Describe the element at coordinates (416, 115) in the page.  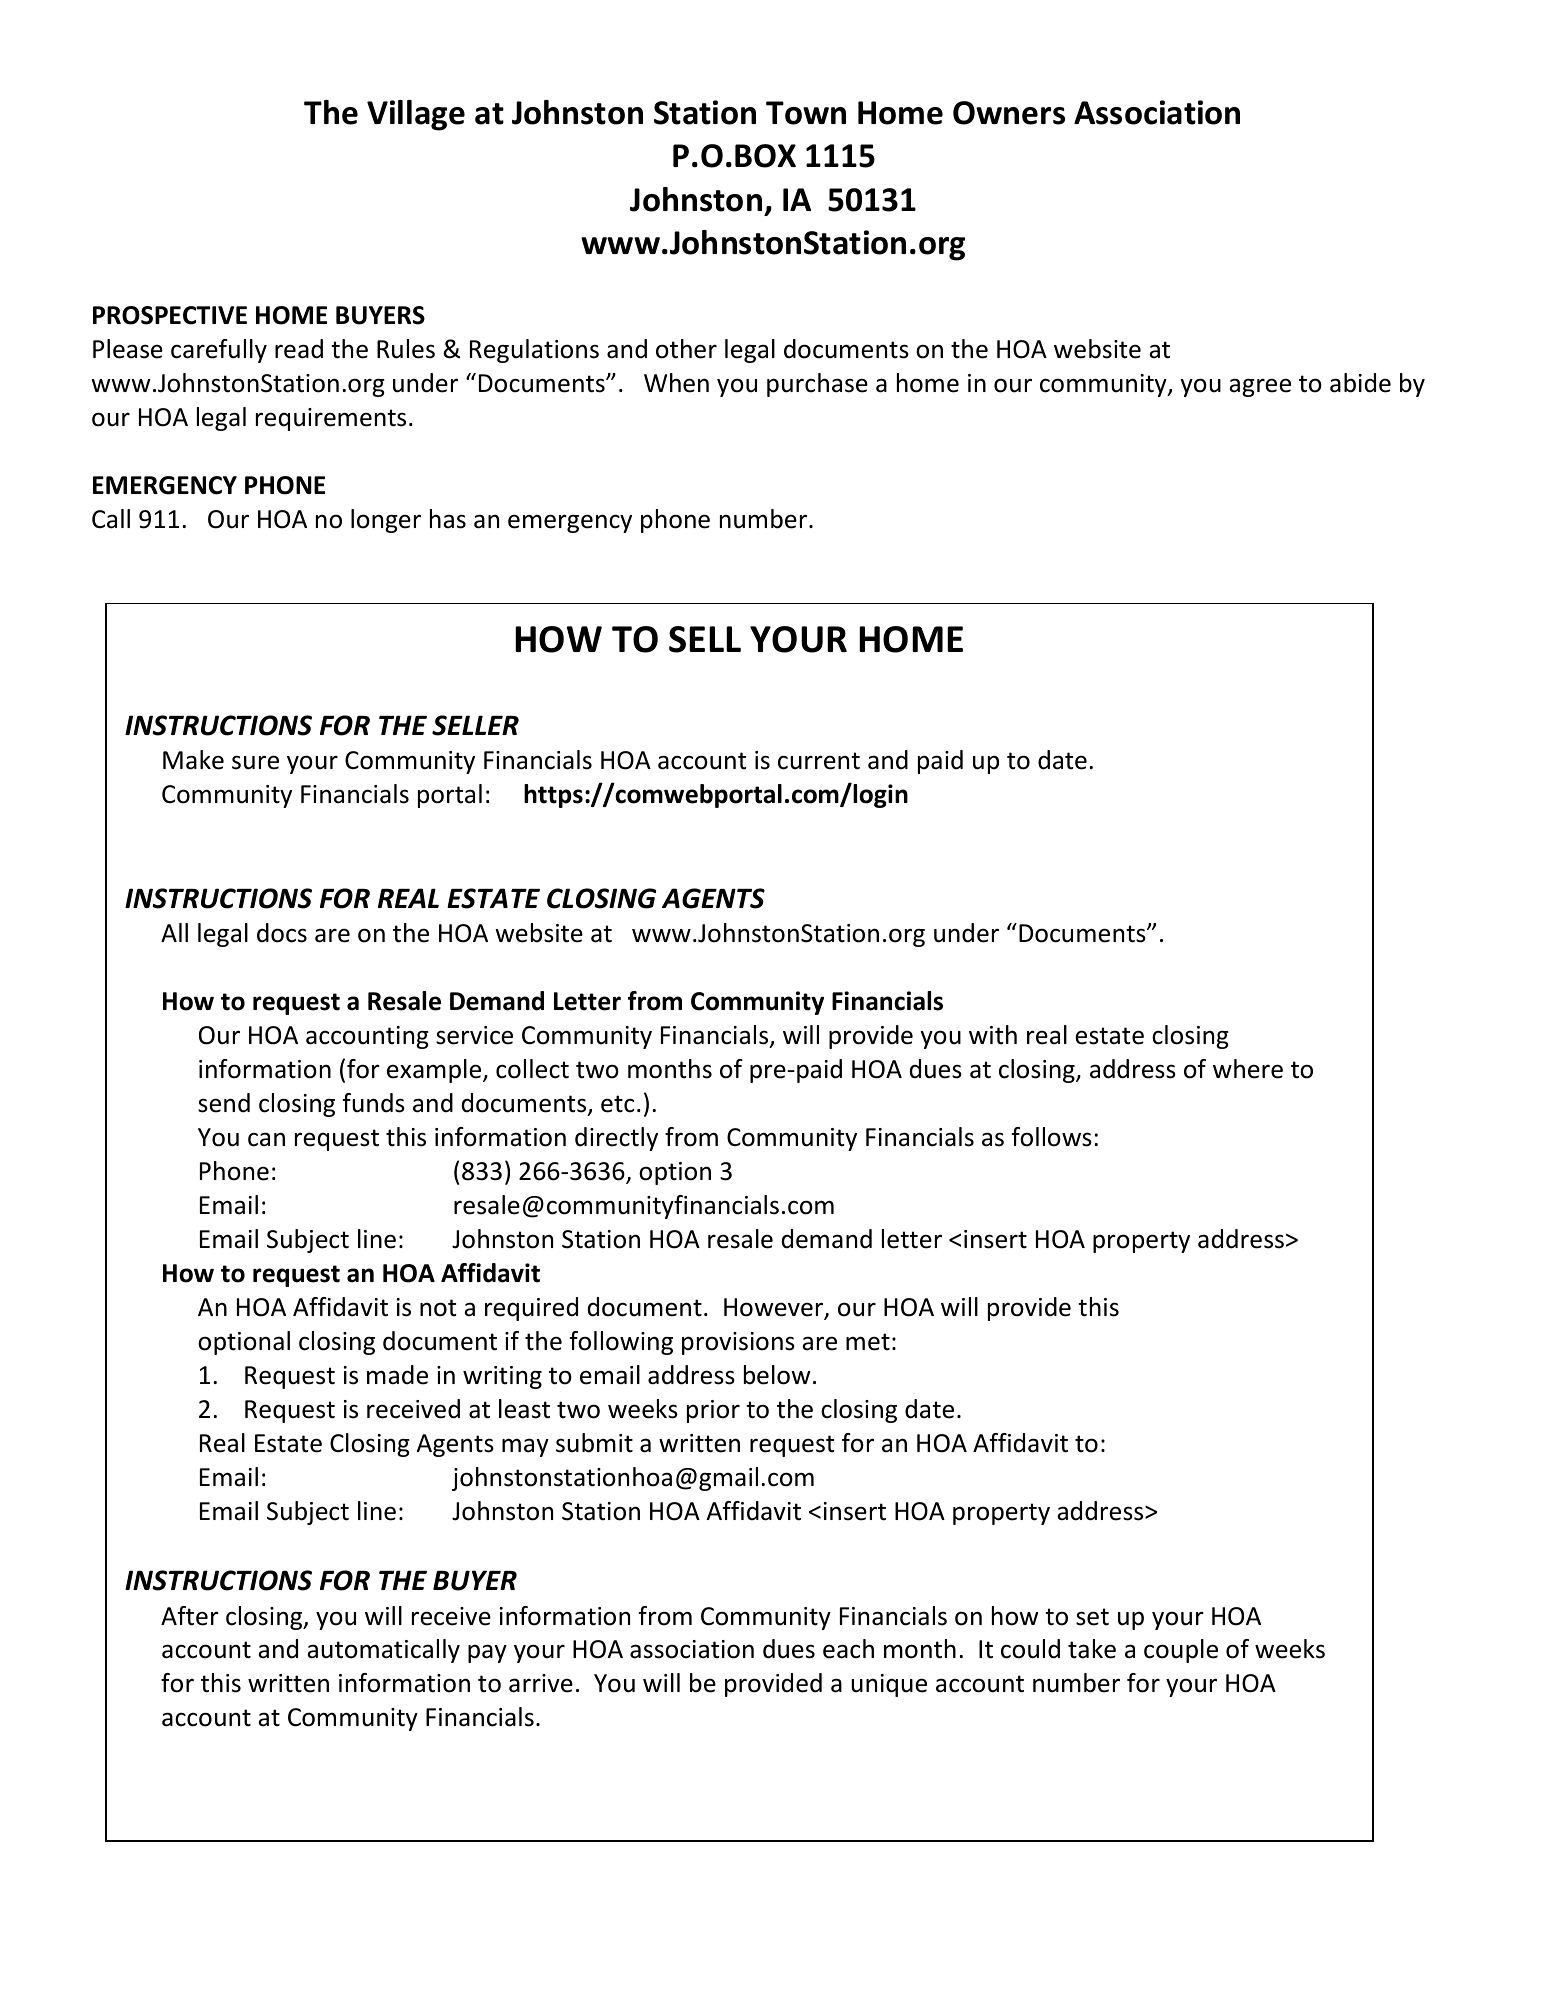
I see `Village` at that location.
